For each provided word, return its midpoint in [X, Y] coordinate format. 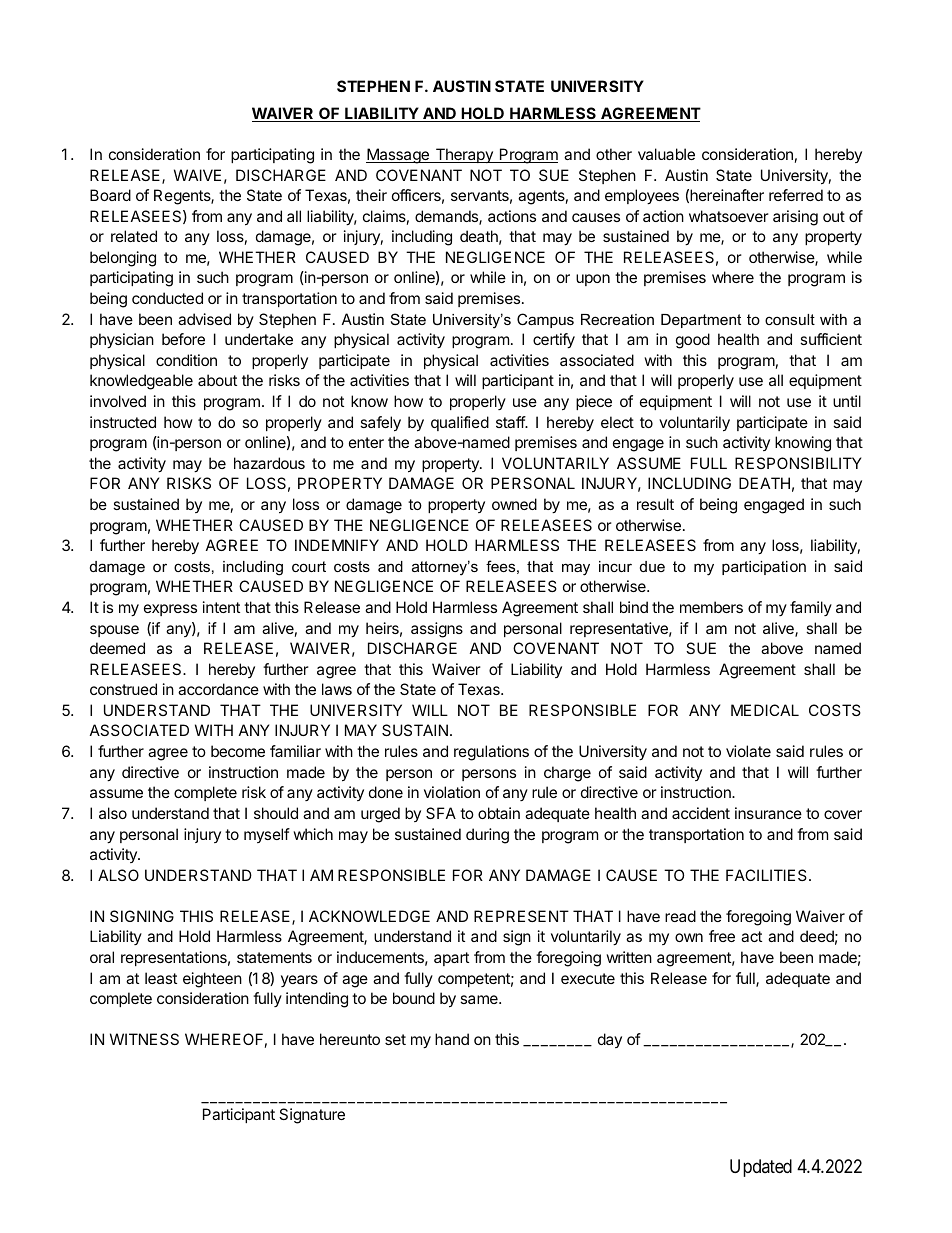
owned [514, 504]
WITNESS [144, 1039]
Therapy [464, 155]
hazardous [269, 463]
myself [267, 835]
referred [796, 195]
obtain [499, 813]
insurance [768, 813]
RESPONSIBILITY [798, 463]
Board [110, 195]
